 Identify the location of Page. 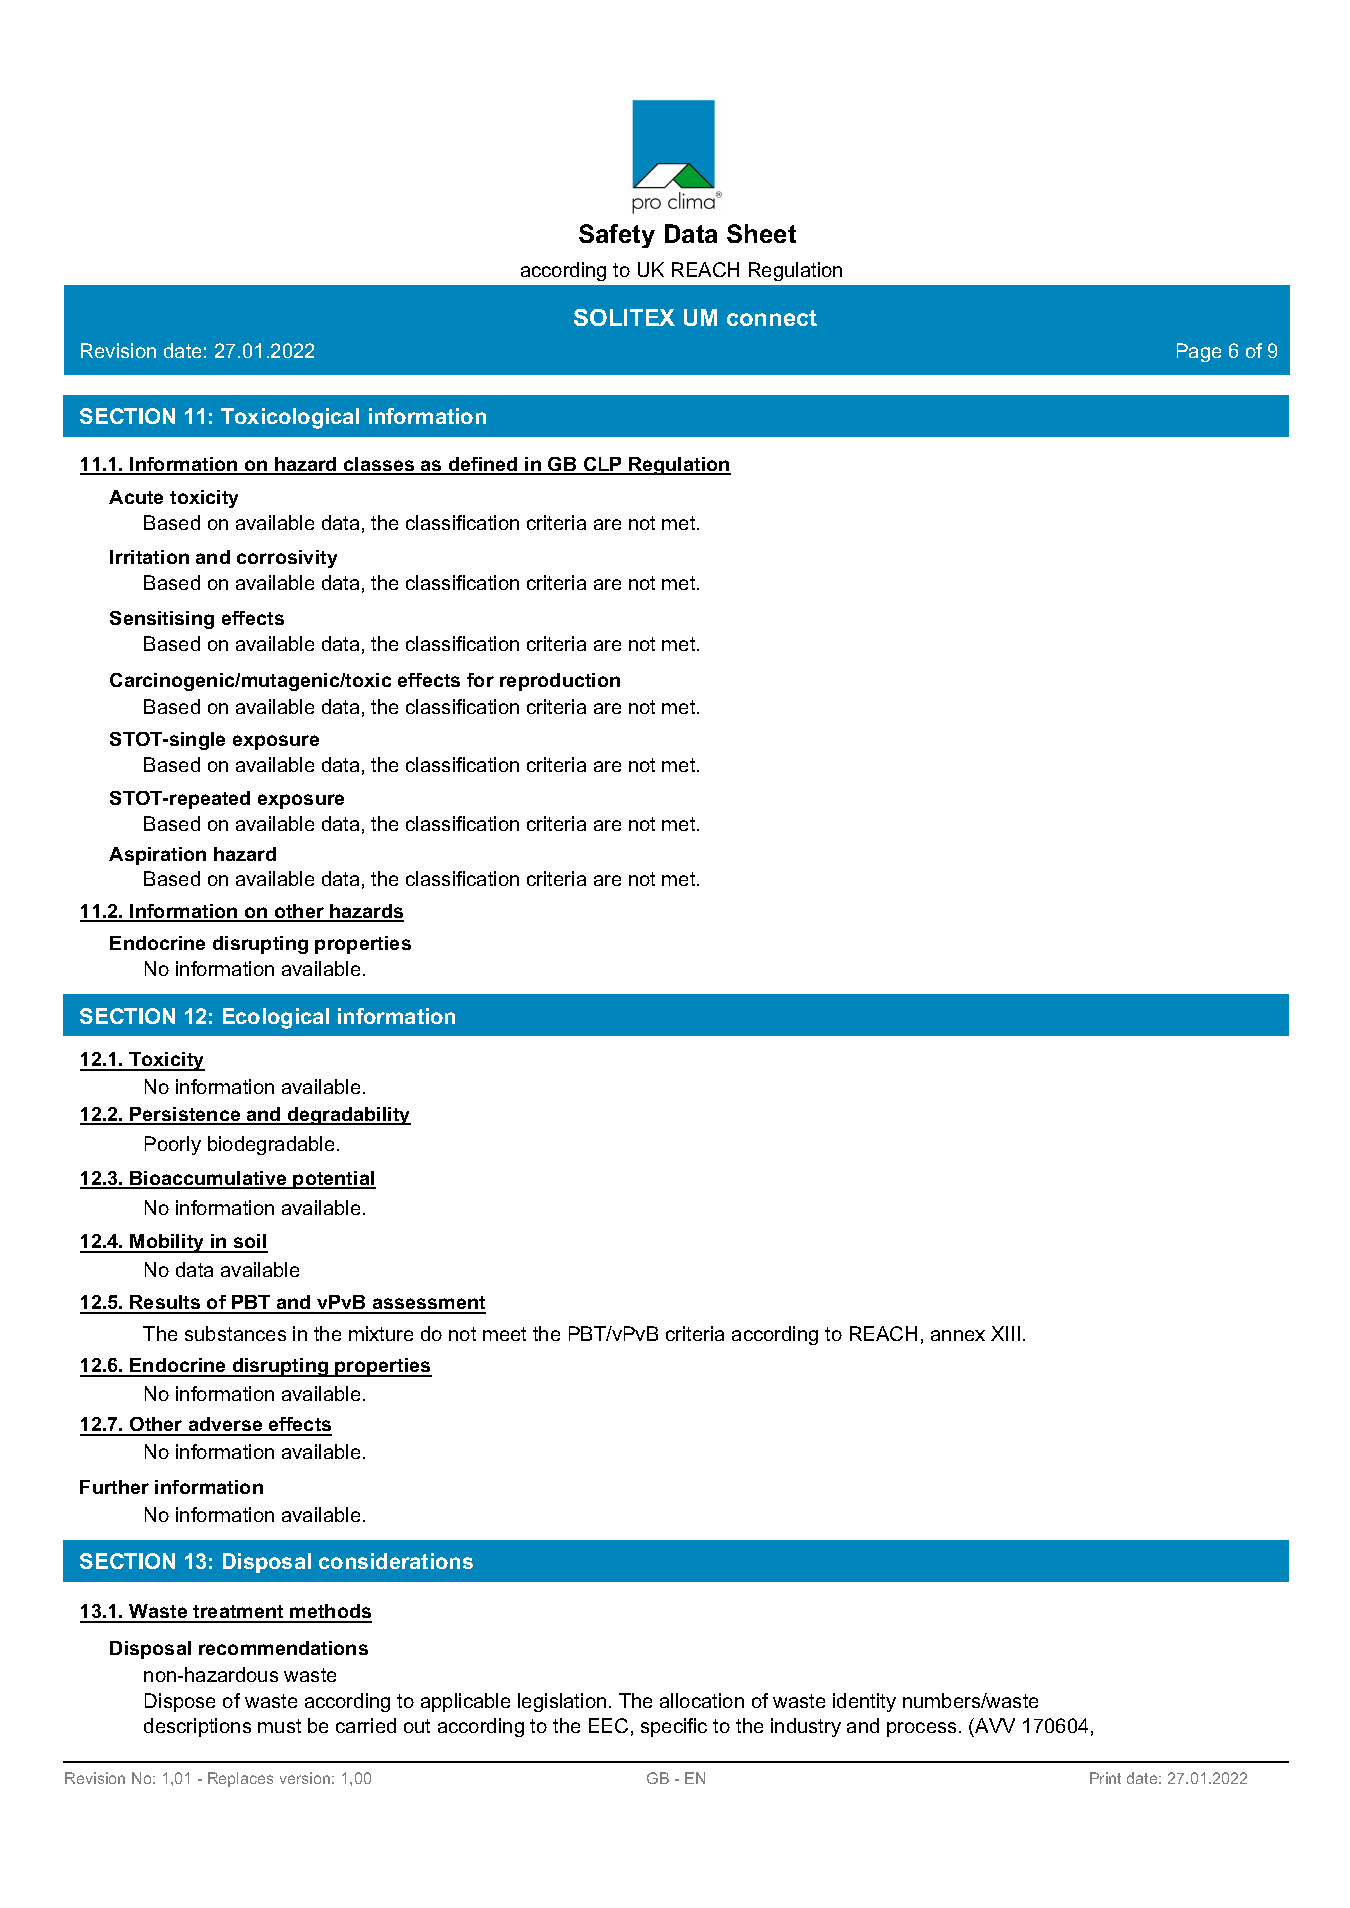
(1199, 352).
